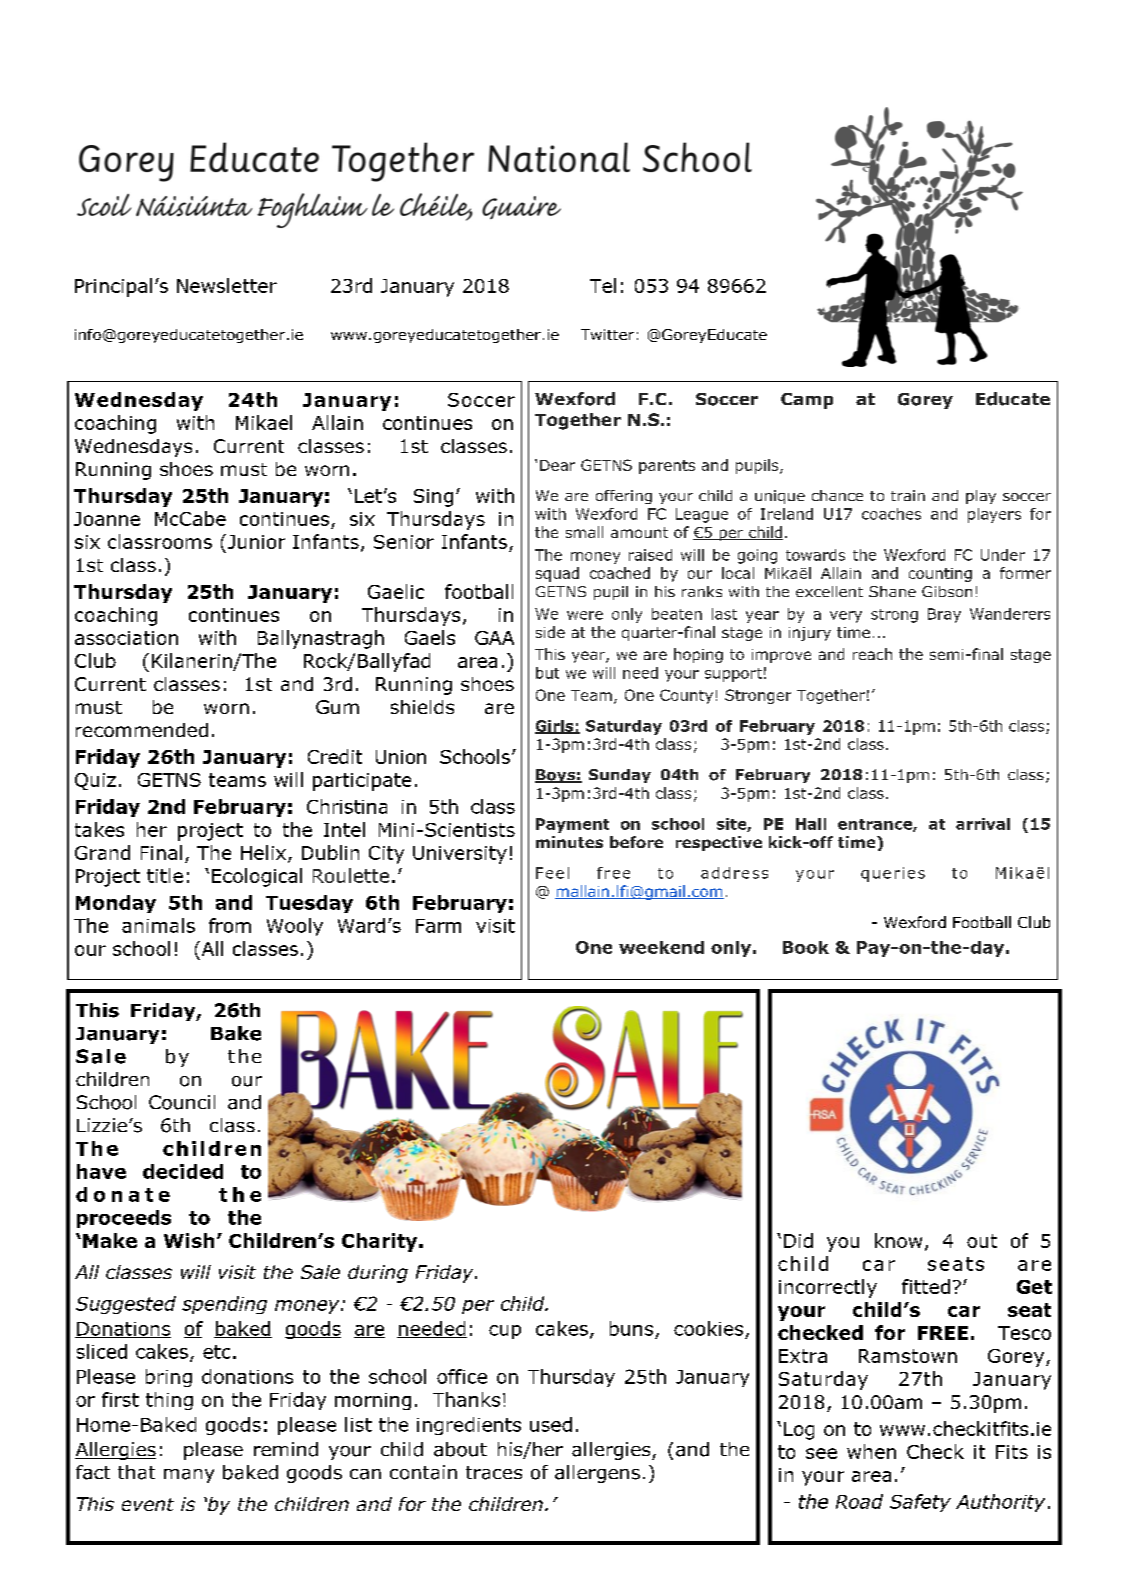 The height and width of the screenshot is (1596, 1128). What do you see at coordinates (807, 401) in the screenshot?
I see `Camp` at bounding box center [807, 401].
